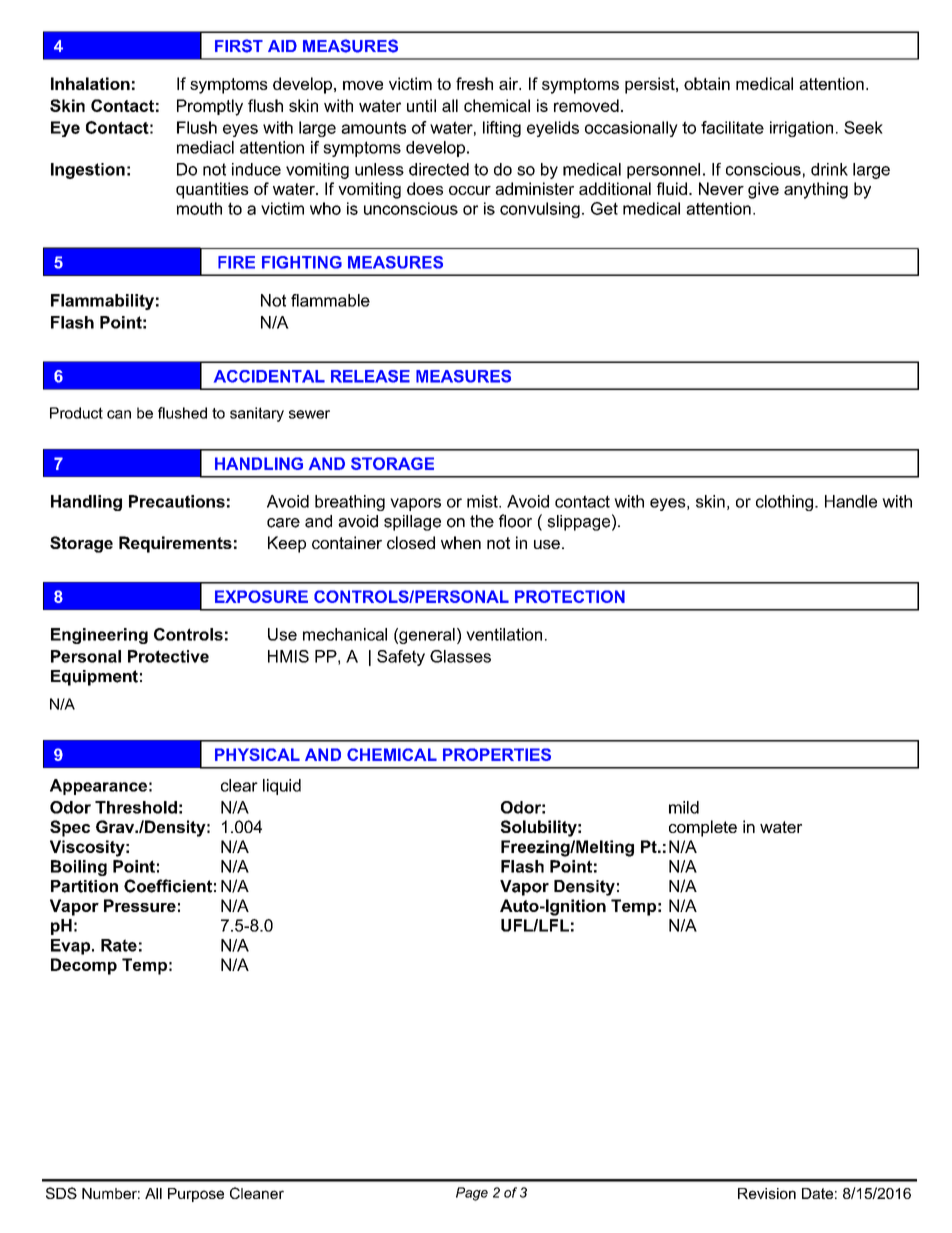 The image size is (952, 1233). Describe the element at coordinates (474, 83) in the screenshot. I see `fresh` at that location.
